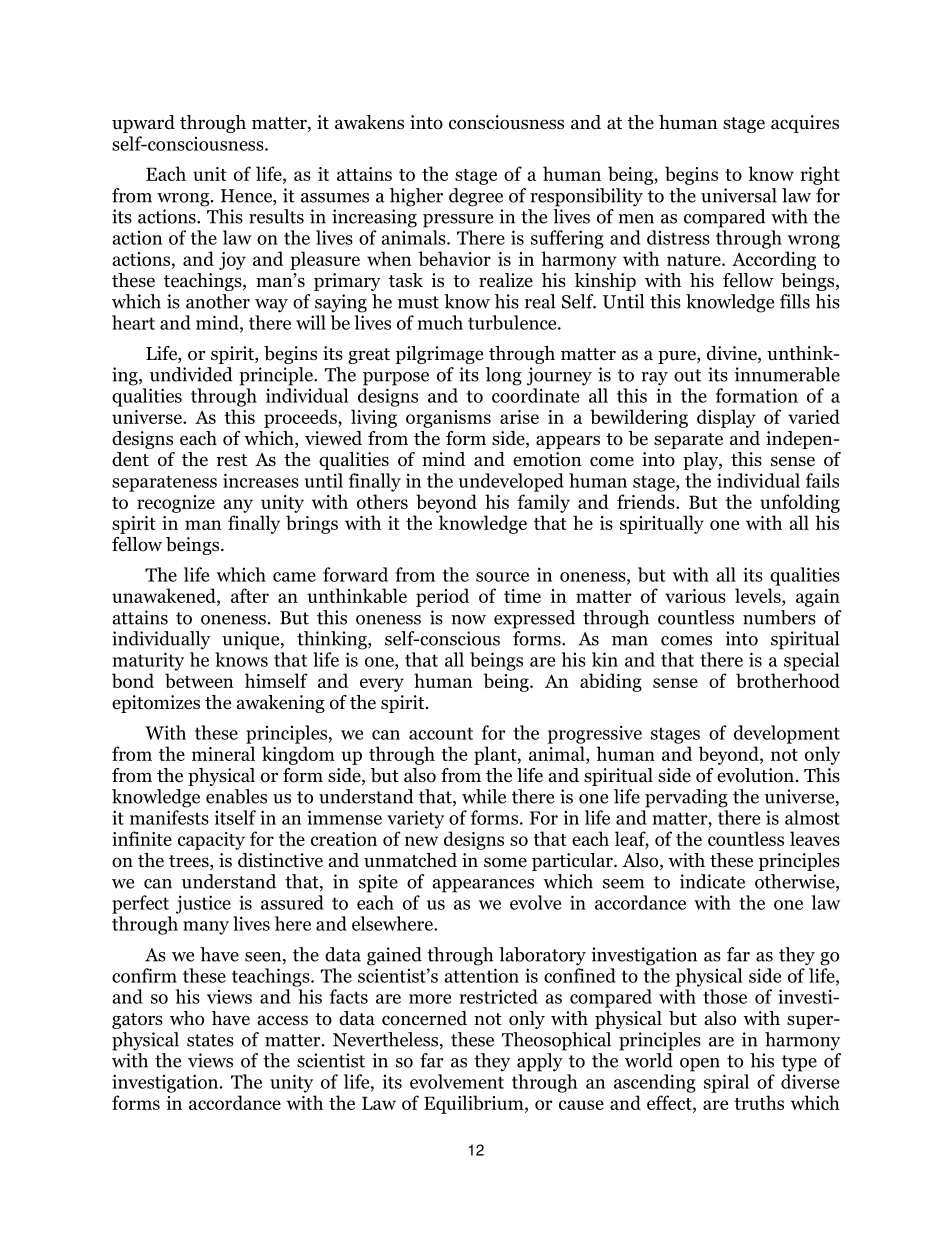  I want to click on apply, so click(540, 1062).
